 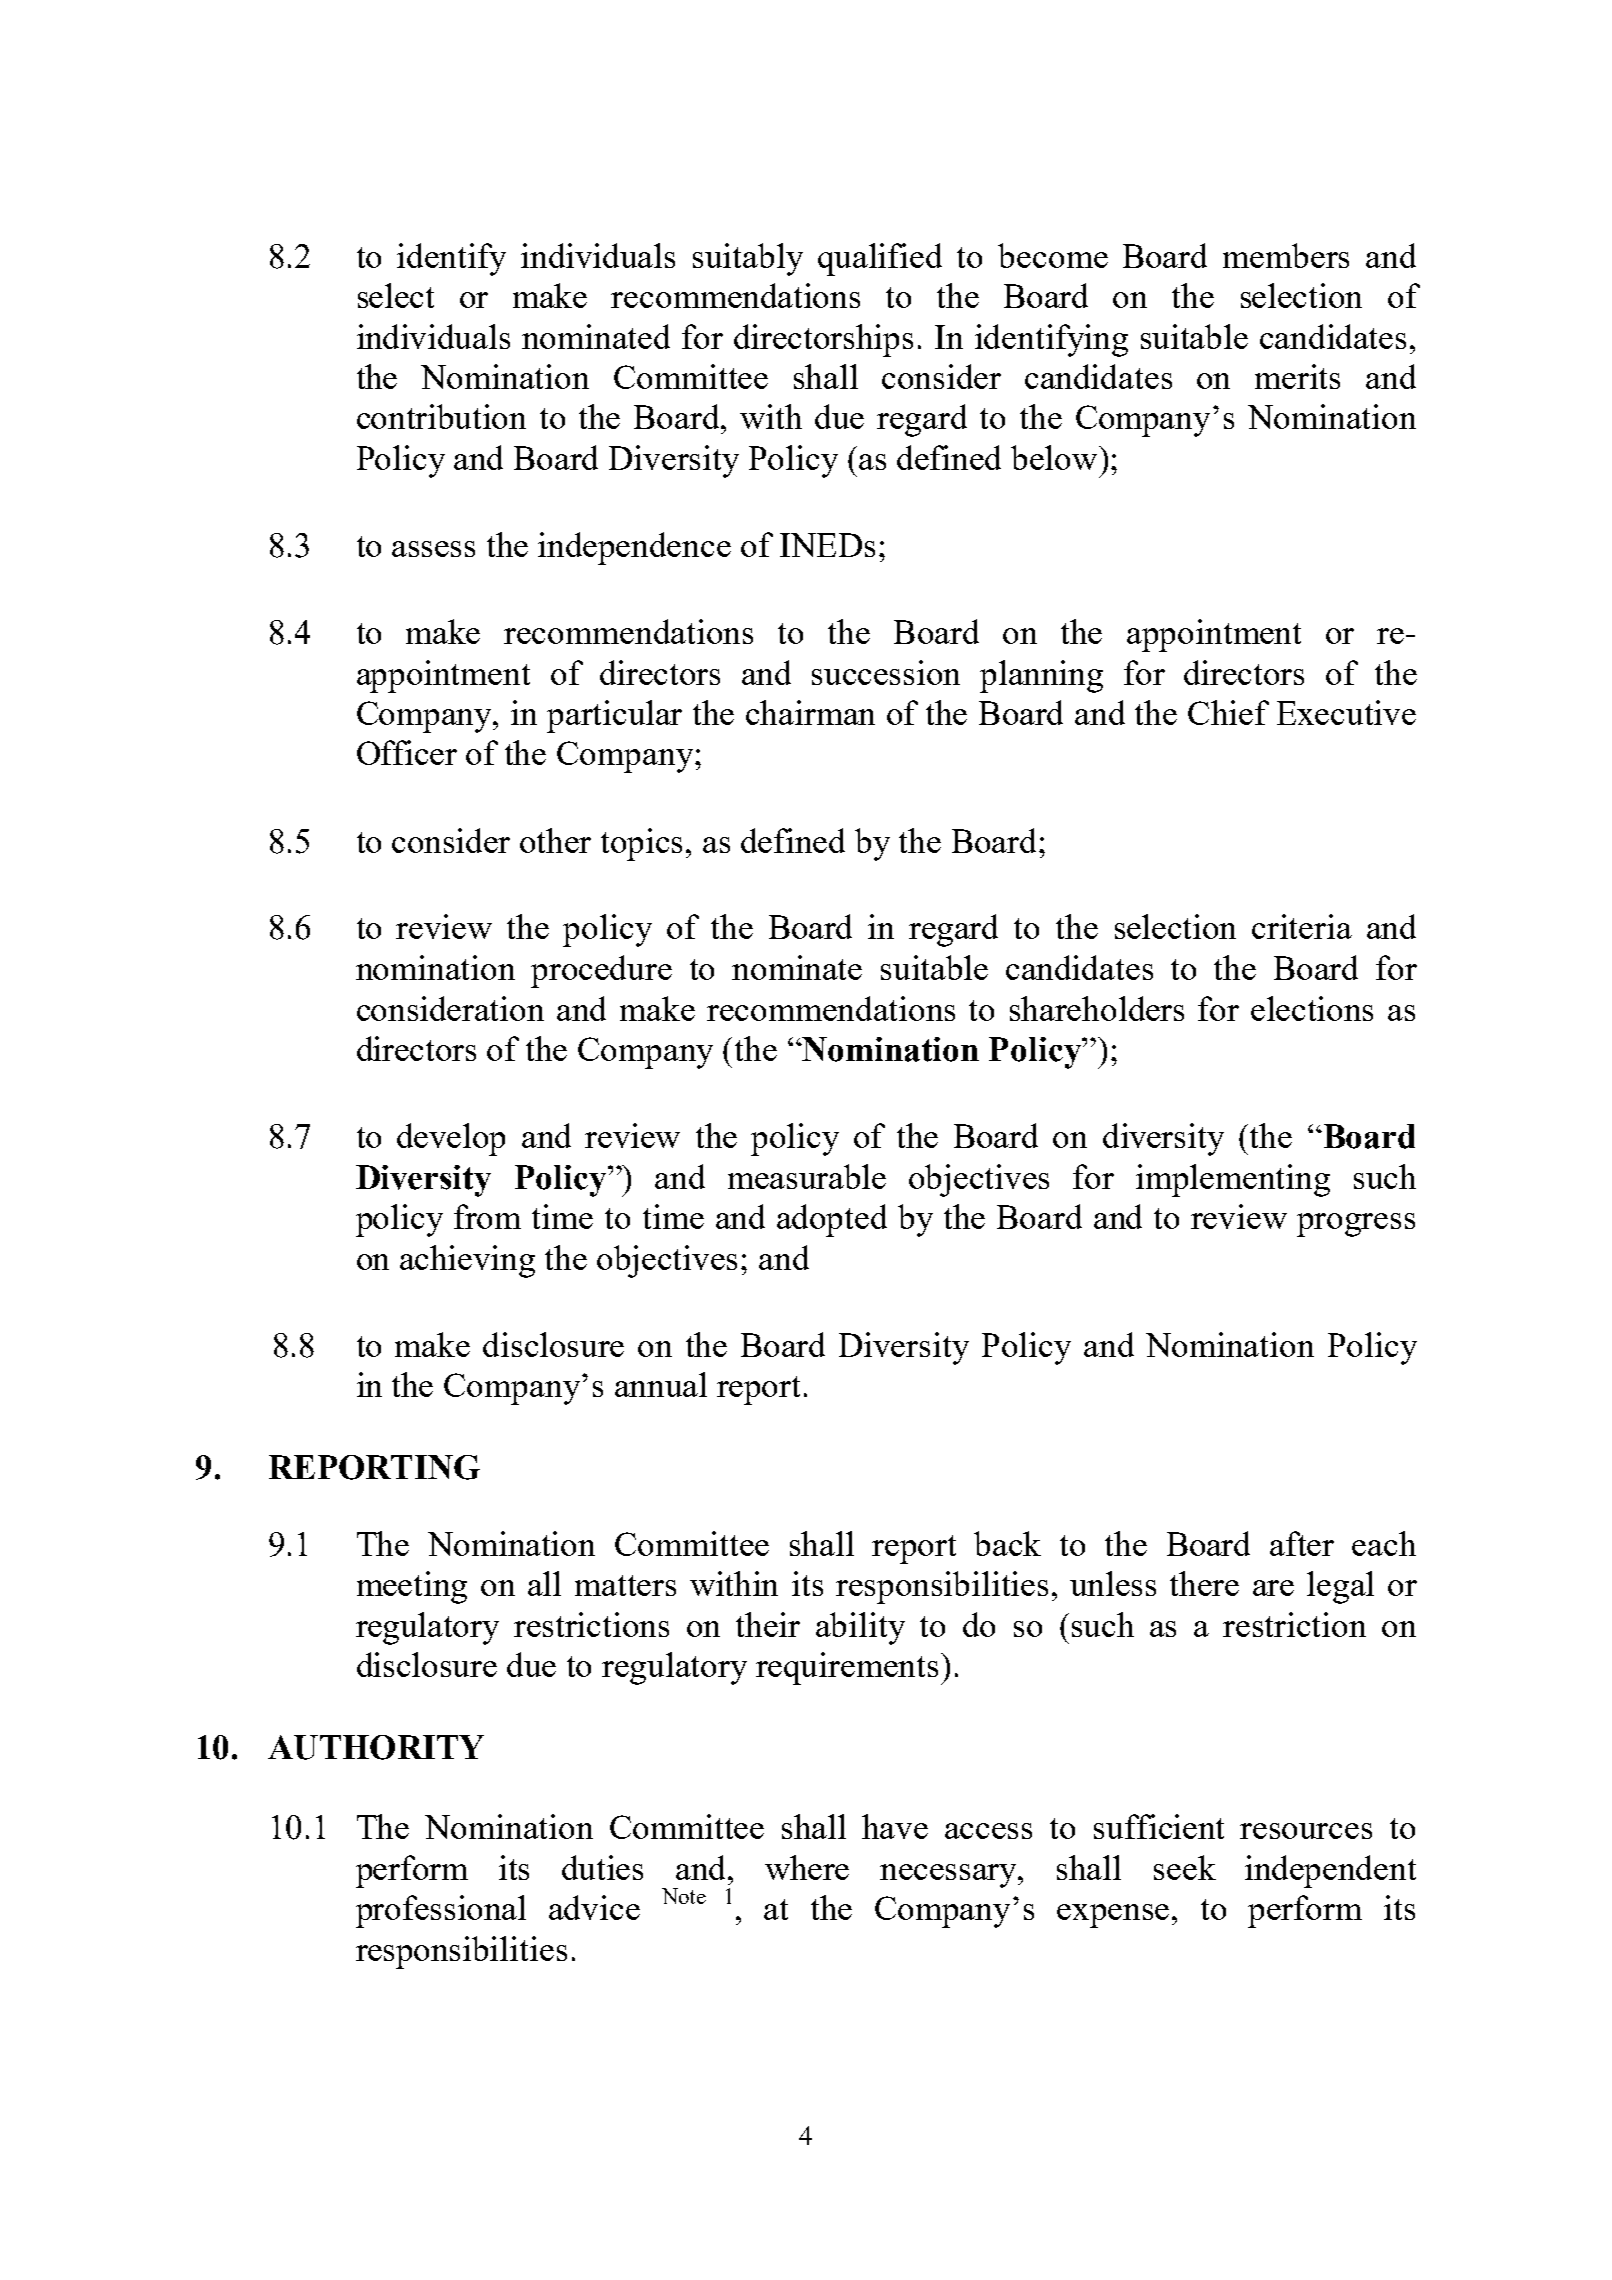 What do you see at coordinates (880, 259) in the screenshot?
I see `qualified` at bounding box center [880, 259].
